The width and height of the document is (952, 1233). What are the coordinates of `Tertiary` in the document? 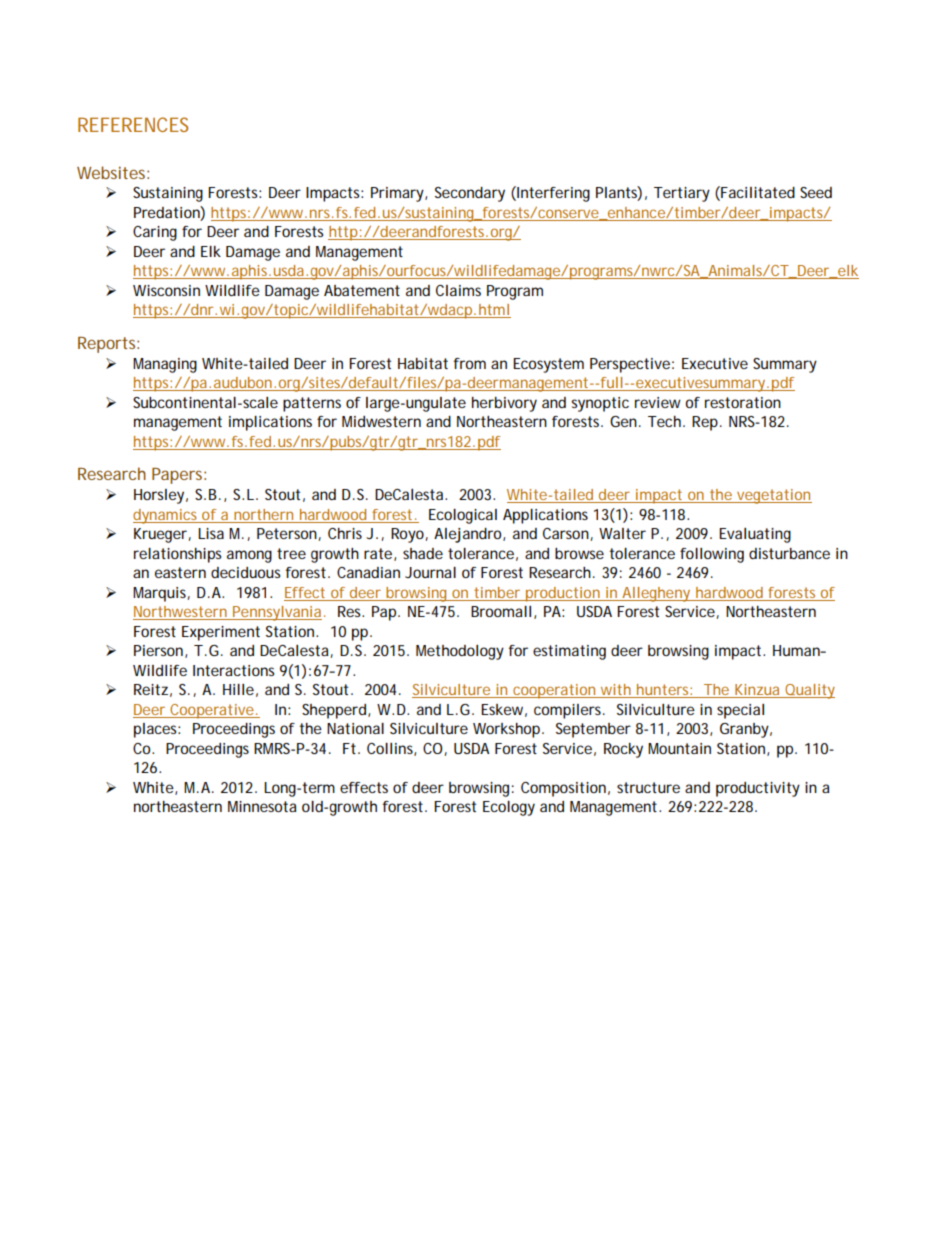 It's located at (682, 194).
